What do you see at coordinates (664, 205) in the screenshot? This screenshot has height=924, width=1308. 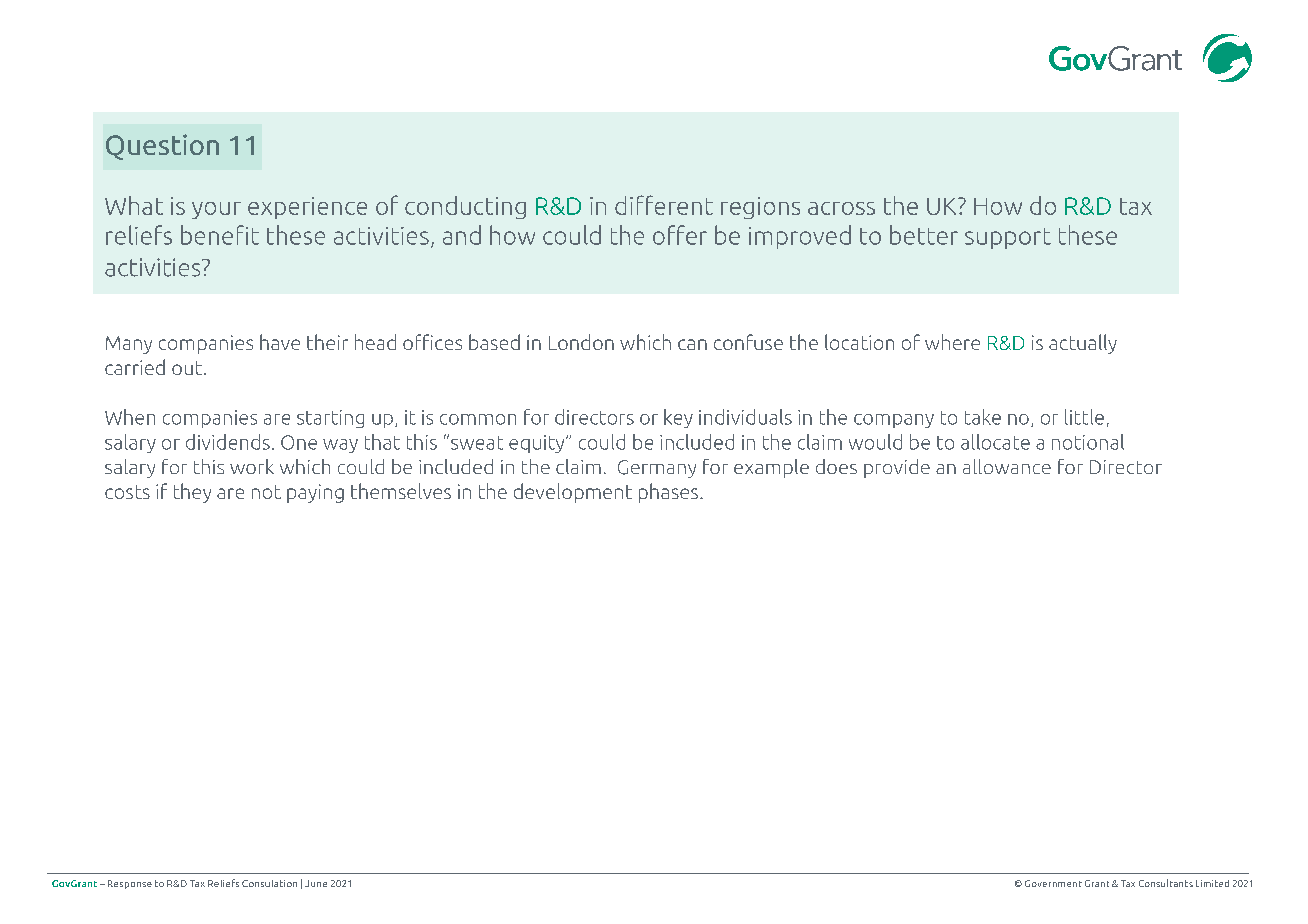 I see `different` at bounding box center [664, 205].
